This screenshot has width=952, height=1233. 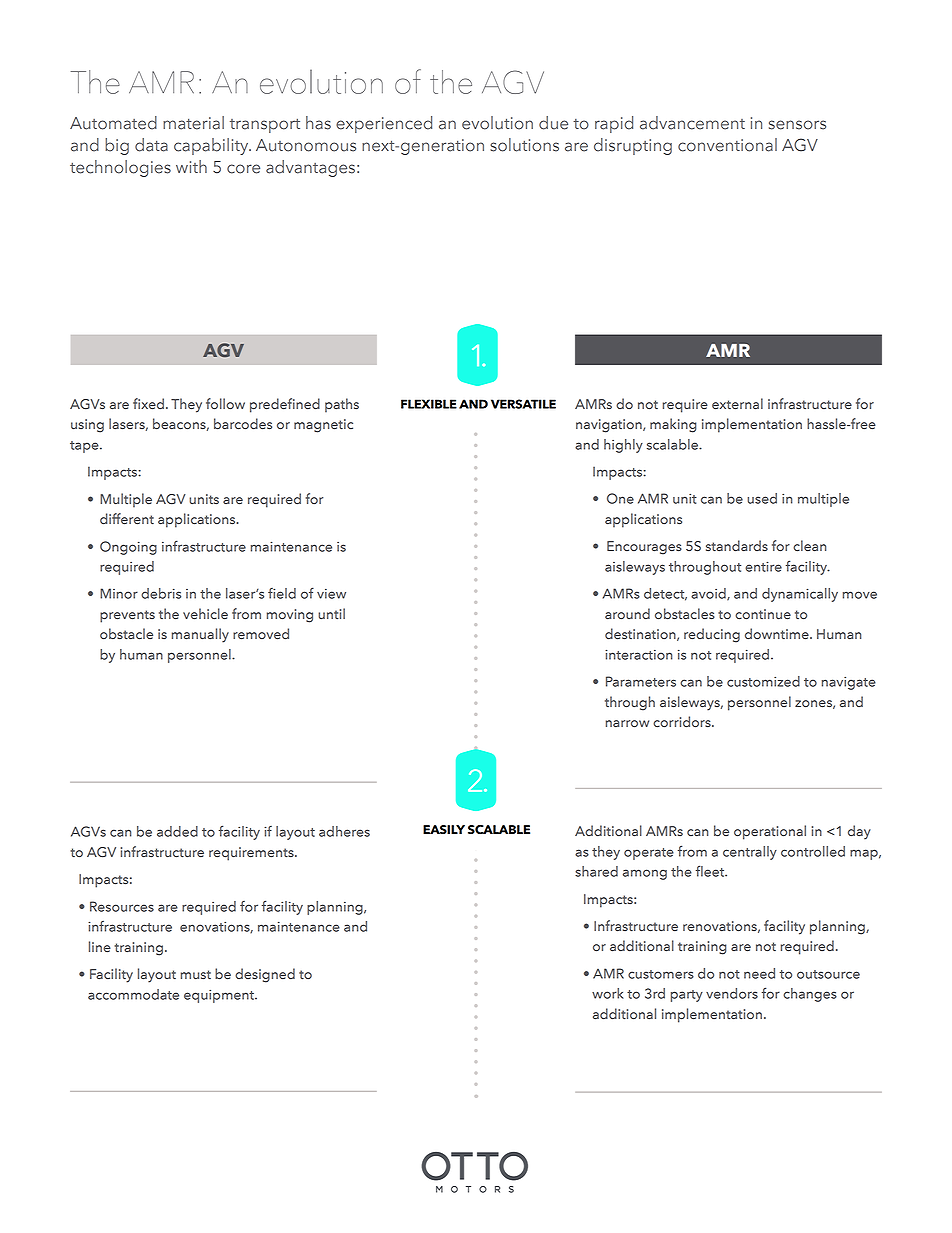 What do you see at coordinates (763, 566) in the screenshot?
I see `entire` at bounding box center [763, 566].
